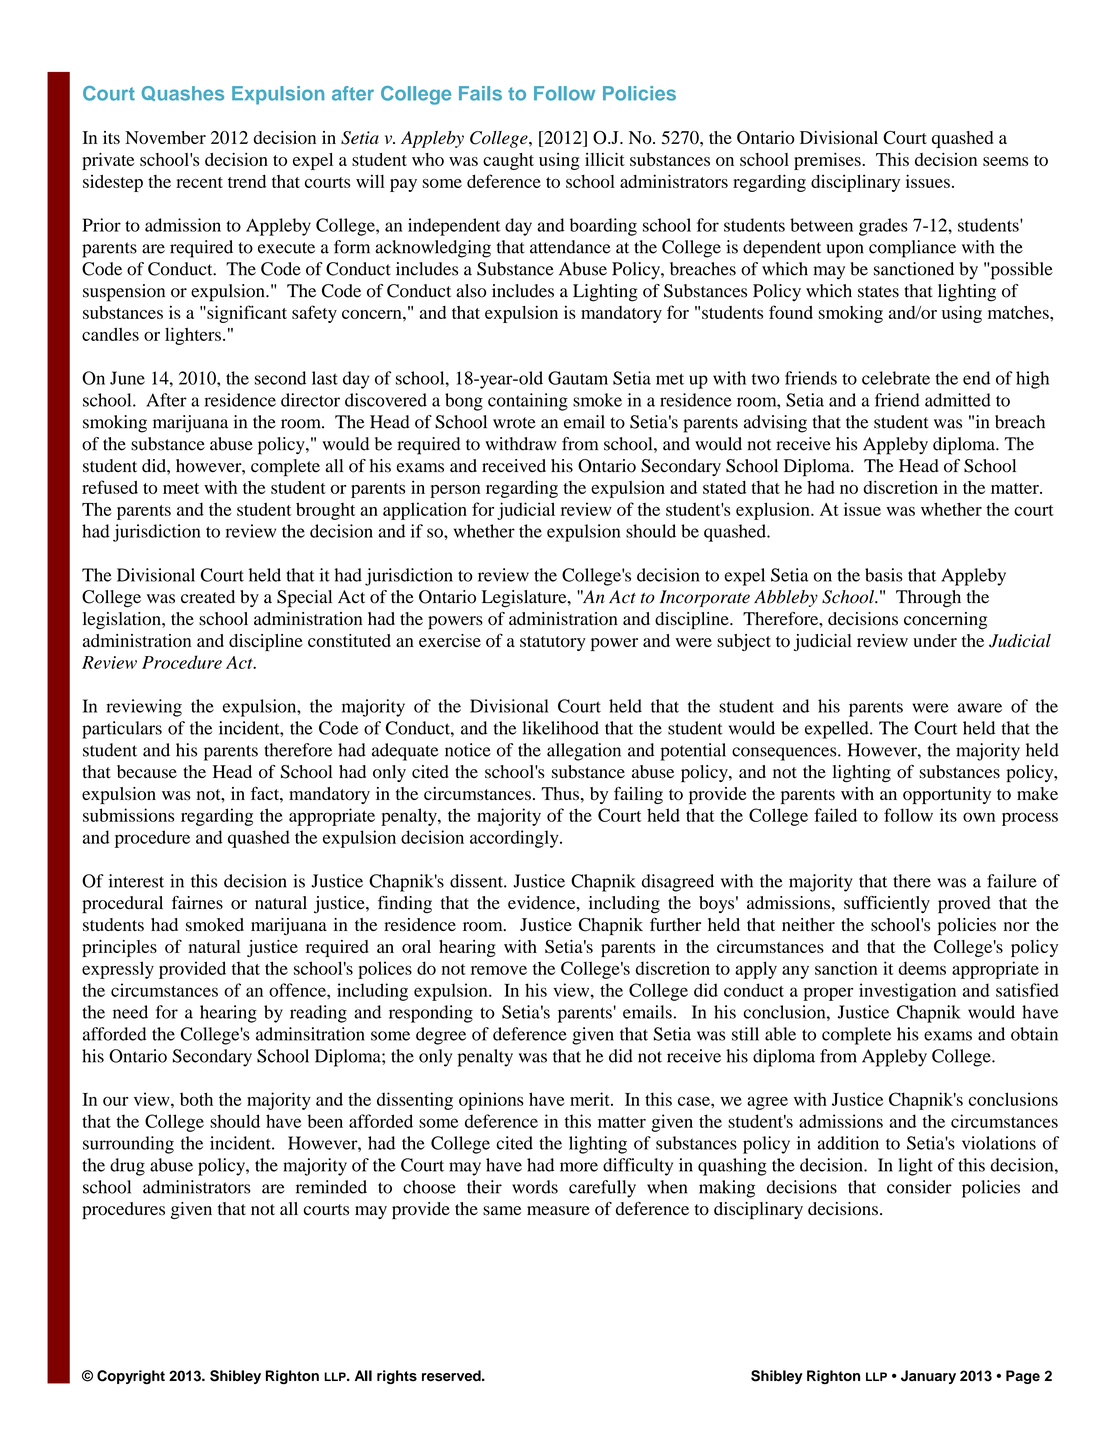 The height and width of the image is (1434, 1108). Describe the element at coordinates (165, 137) in the image. I see `November` at that location.
